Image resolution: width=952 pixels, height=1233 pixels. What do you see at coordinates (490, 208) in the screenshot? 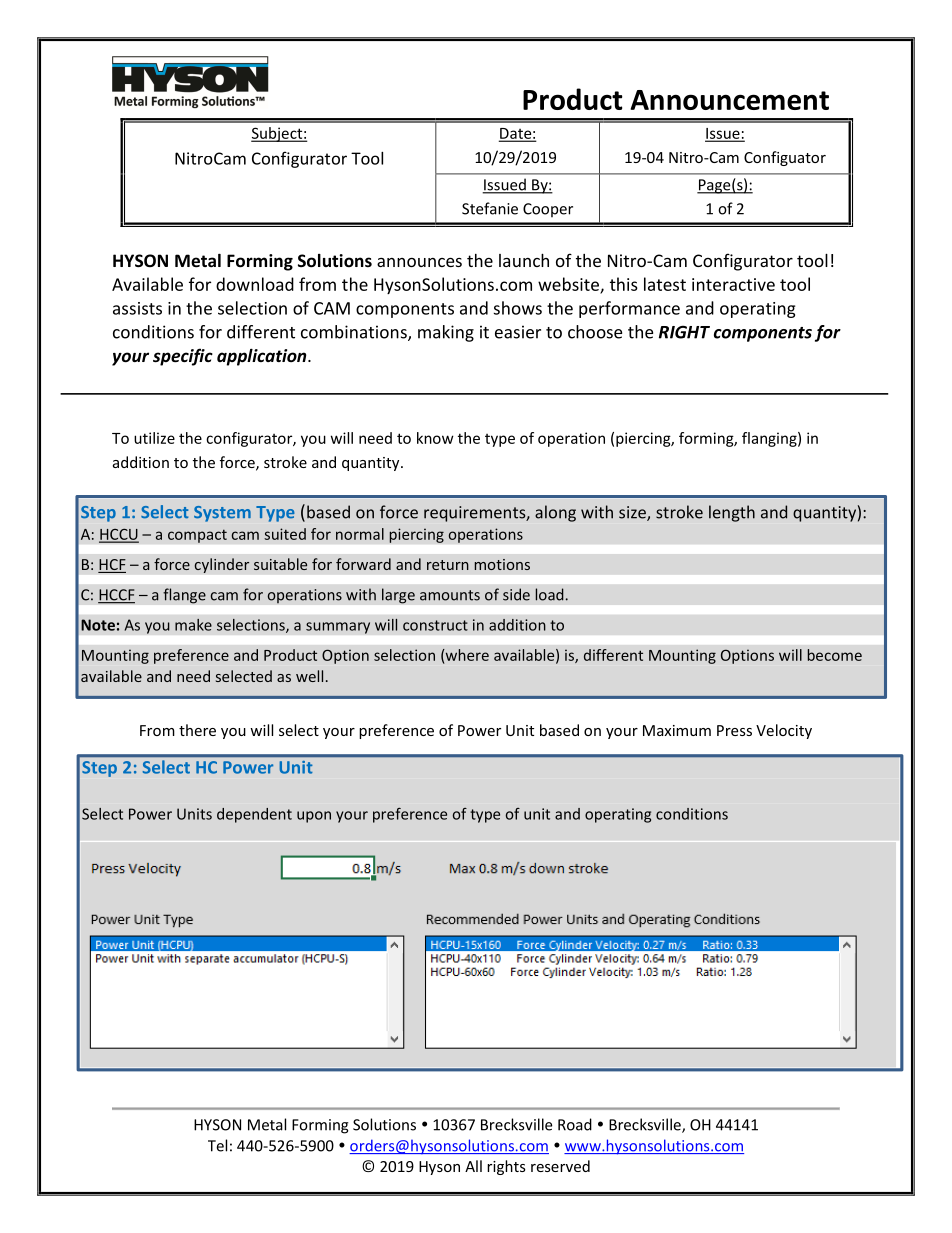
I see `Stefanie` at bounding box center [490, 208].
